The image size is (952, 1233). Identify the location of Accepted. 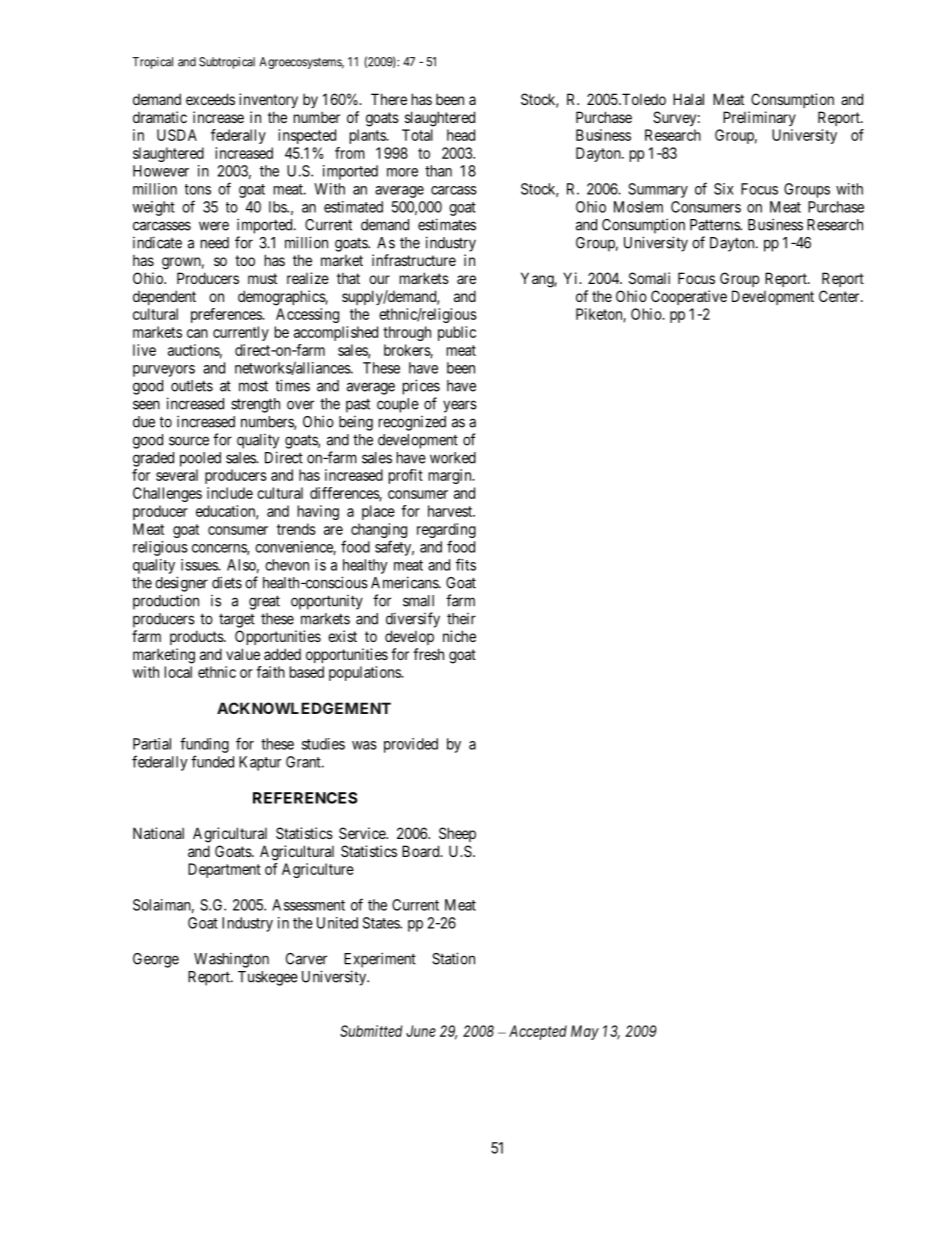
(538, 1032).
